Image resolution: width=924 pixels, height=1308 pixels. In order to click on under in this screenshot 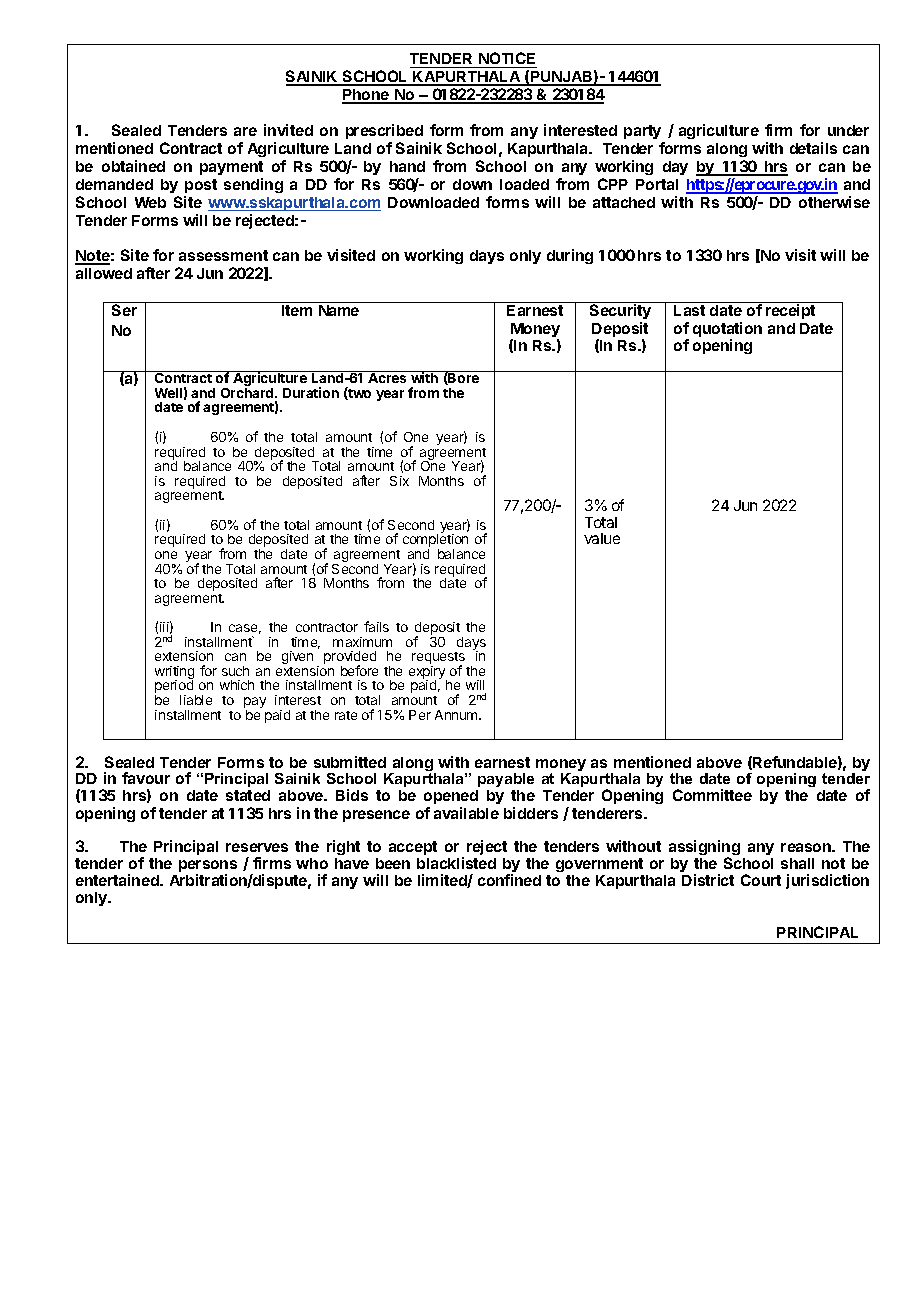, I will do `click(848, 130)`.
